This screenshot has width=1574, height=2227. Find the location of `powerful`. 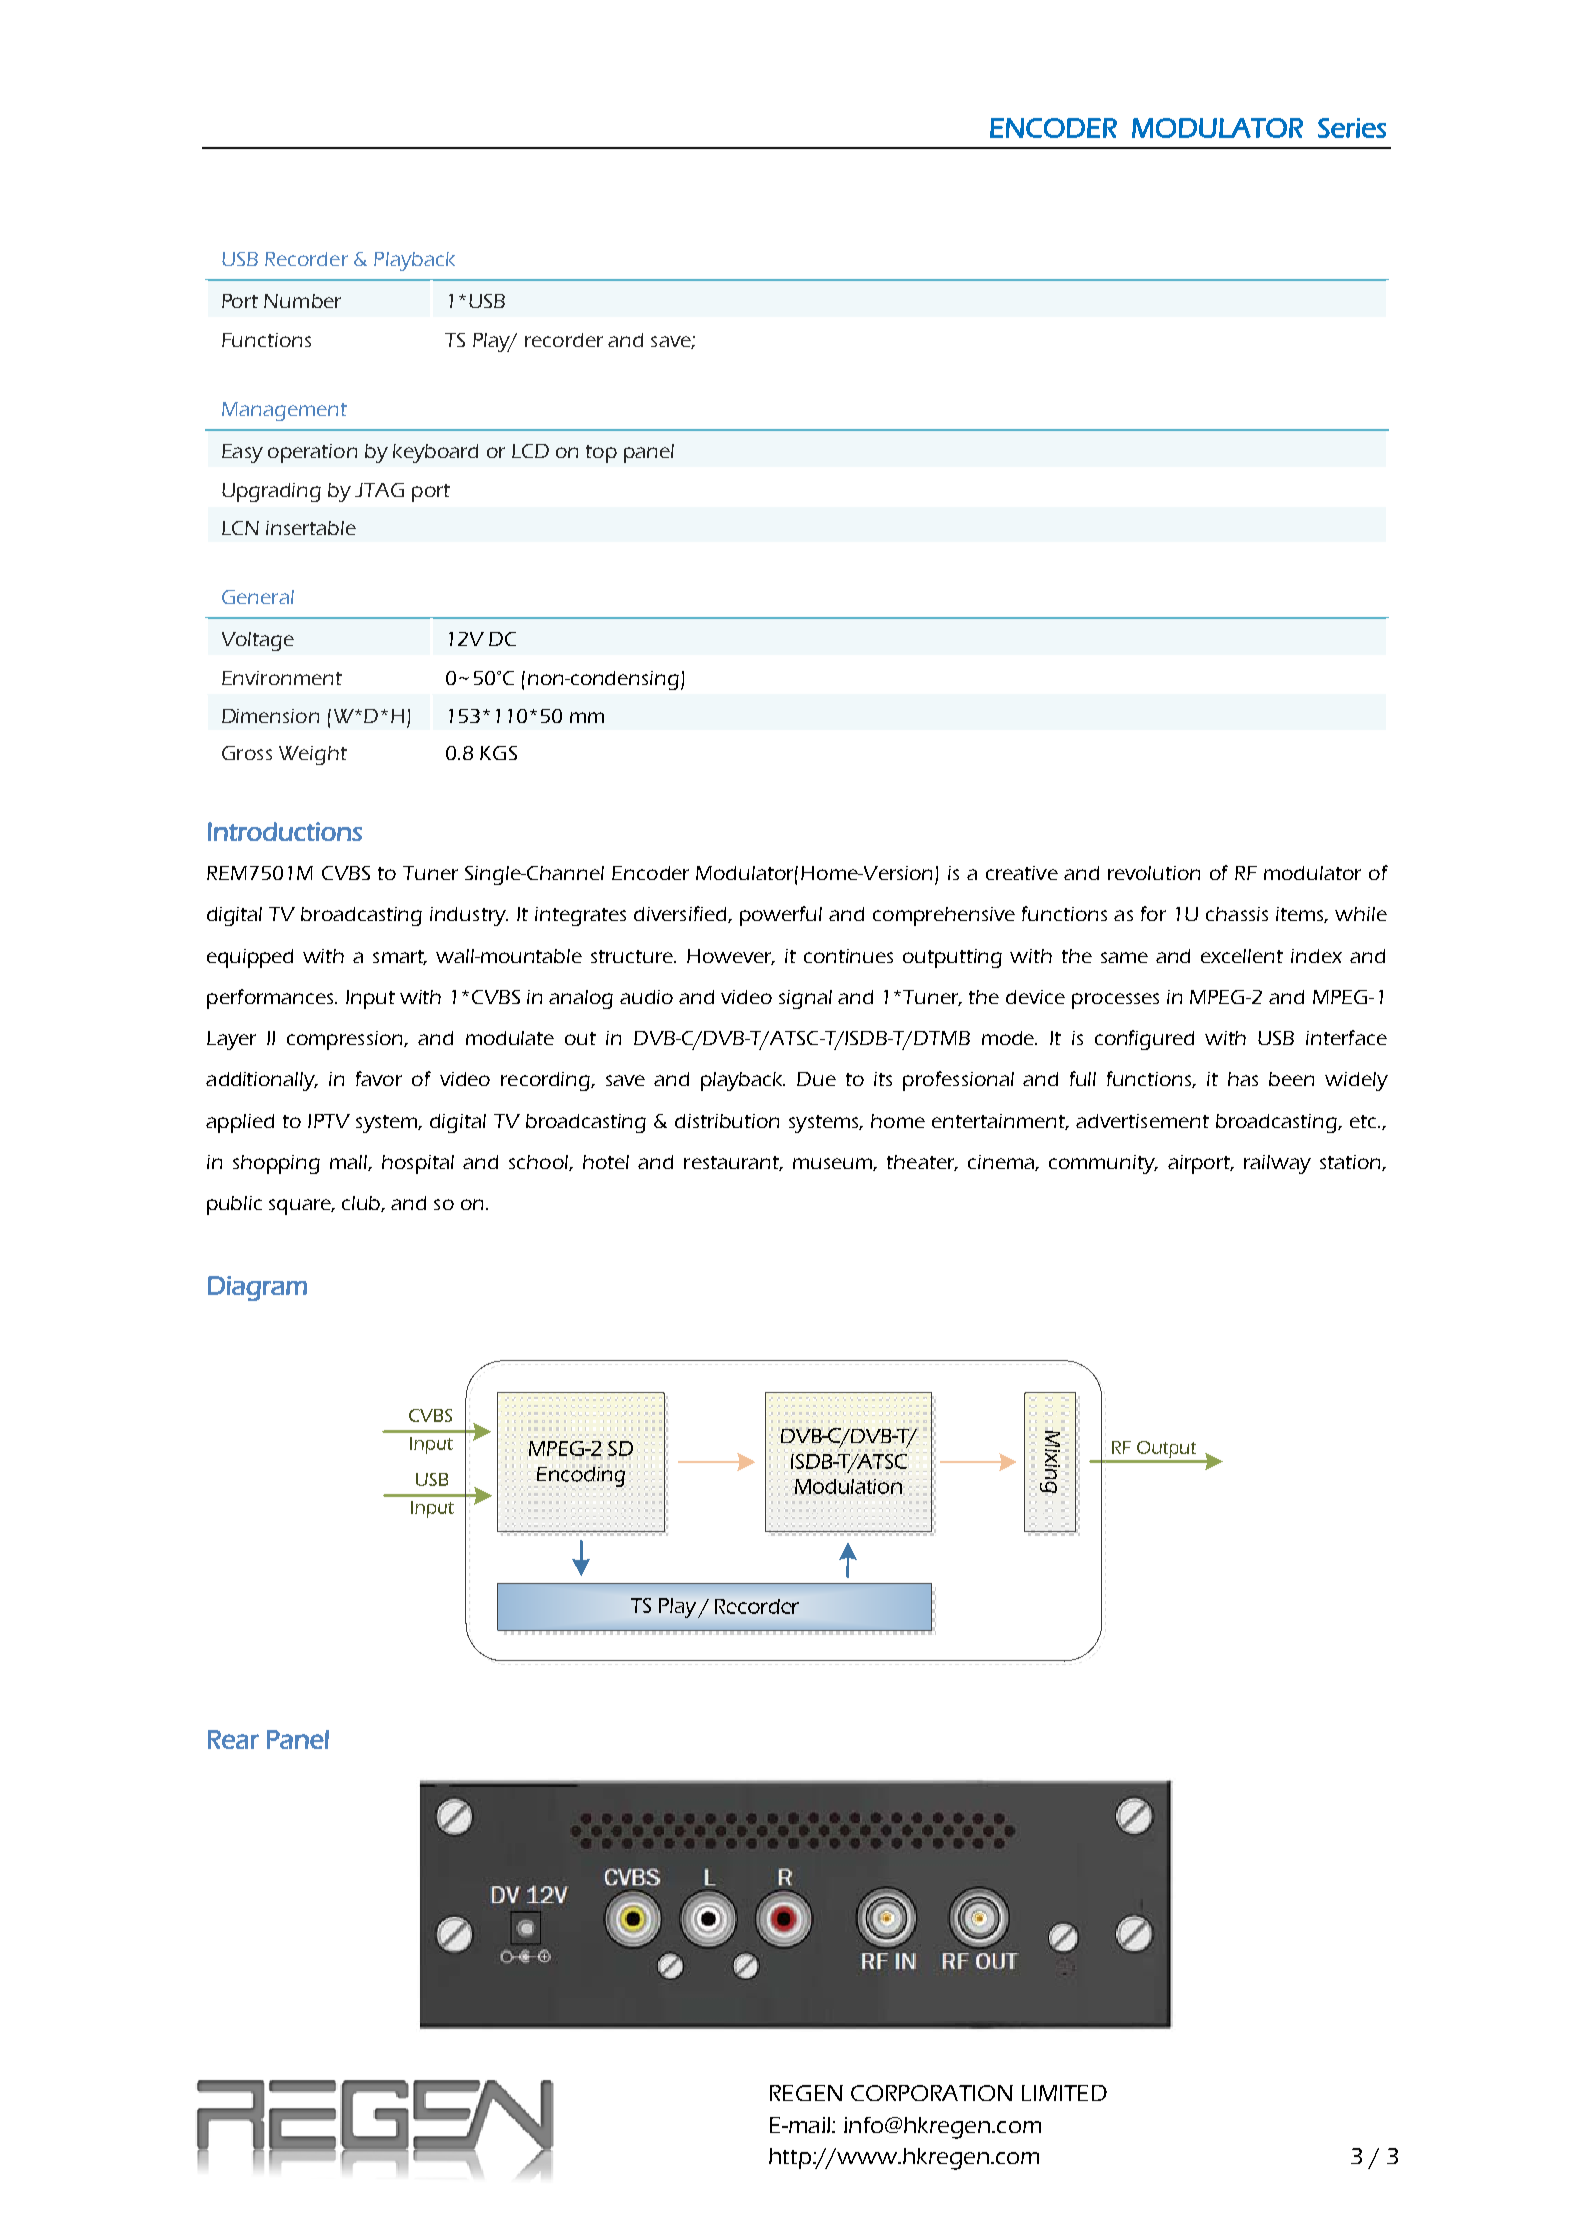

powerful is located at coordinates (781, 916).
